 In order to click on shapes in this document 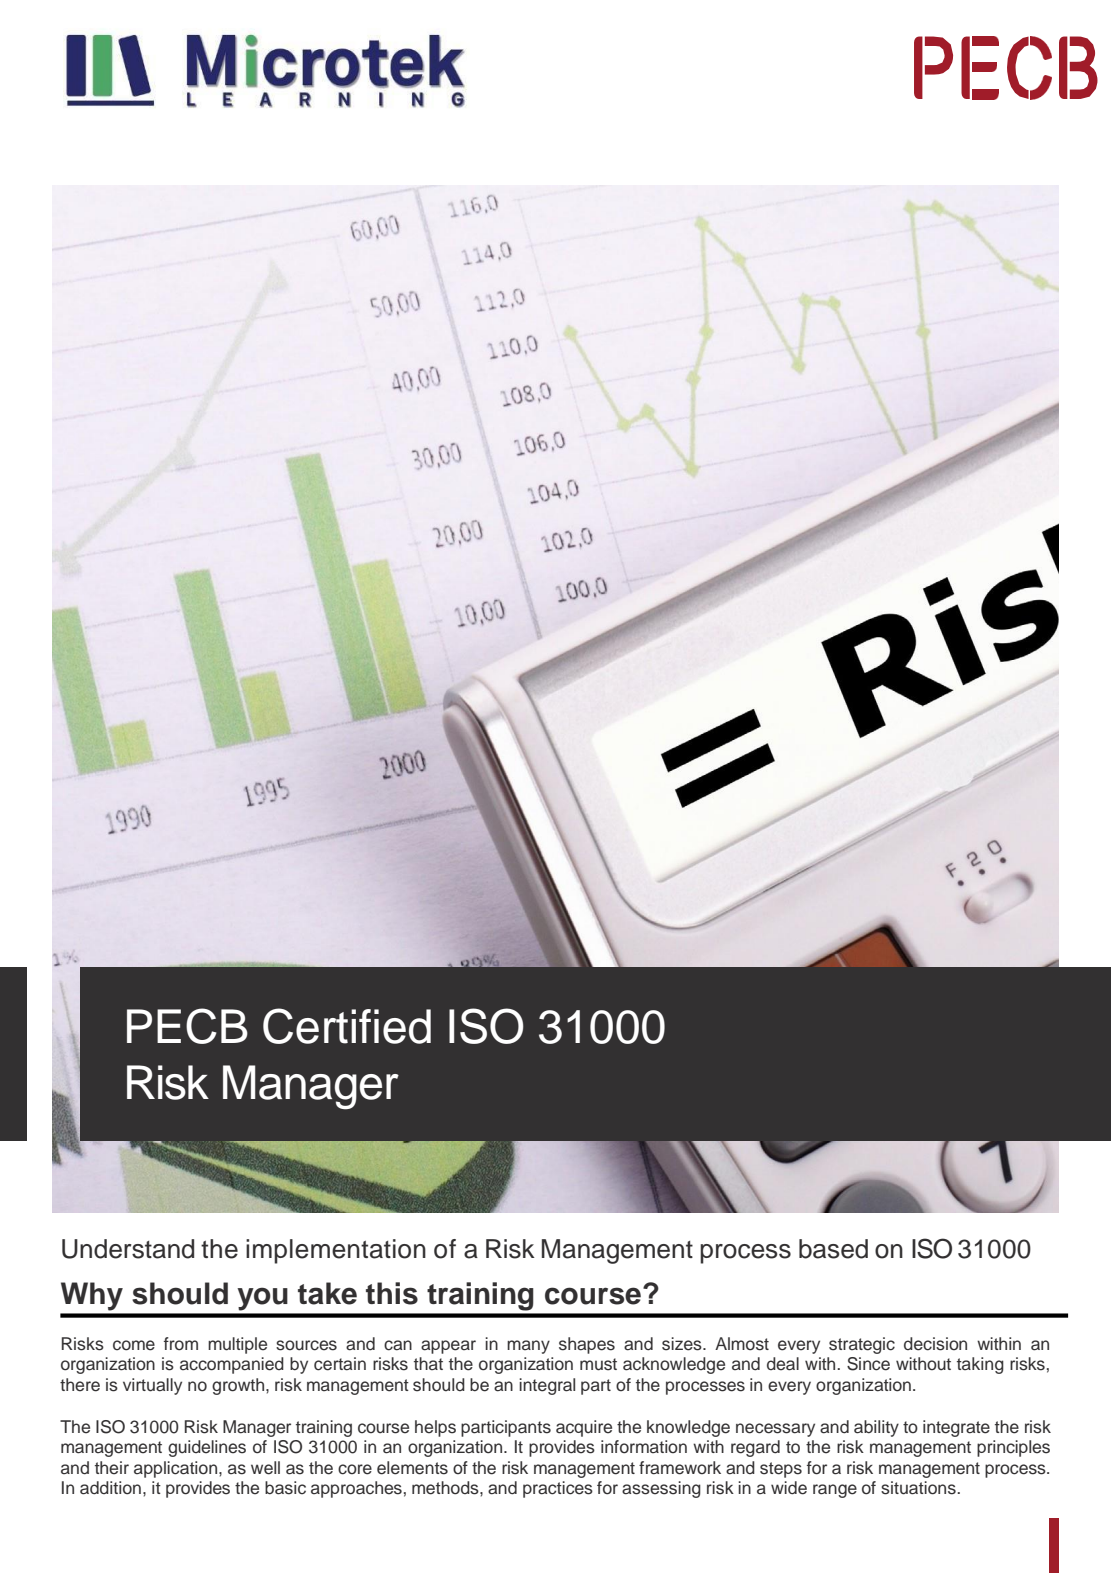, I will do `click(587, 1345)`.
